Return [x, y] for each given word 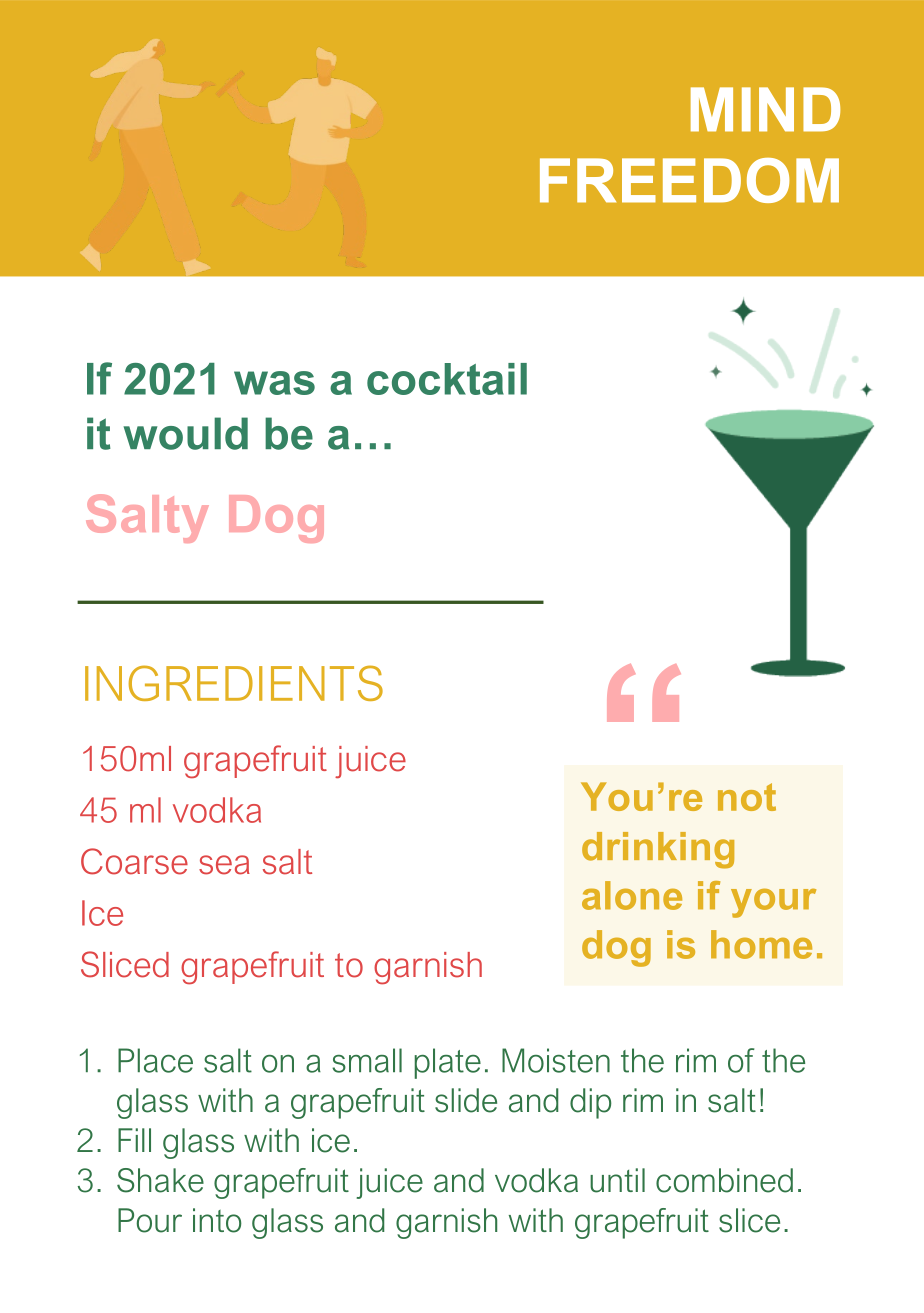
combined [724, 1180]
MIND [765, 109]
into [217, 1220]
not [747, 797]
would [185, 433]
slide [466, 1100]
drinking [658, 850]
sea [224, 865]
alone [632, 895]
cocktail [447, 379]
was [274, 383]
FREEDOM [689, 180]
